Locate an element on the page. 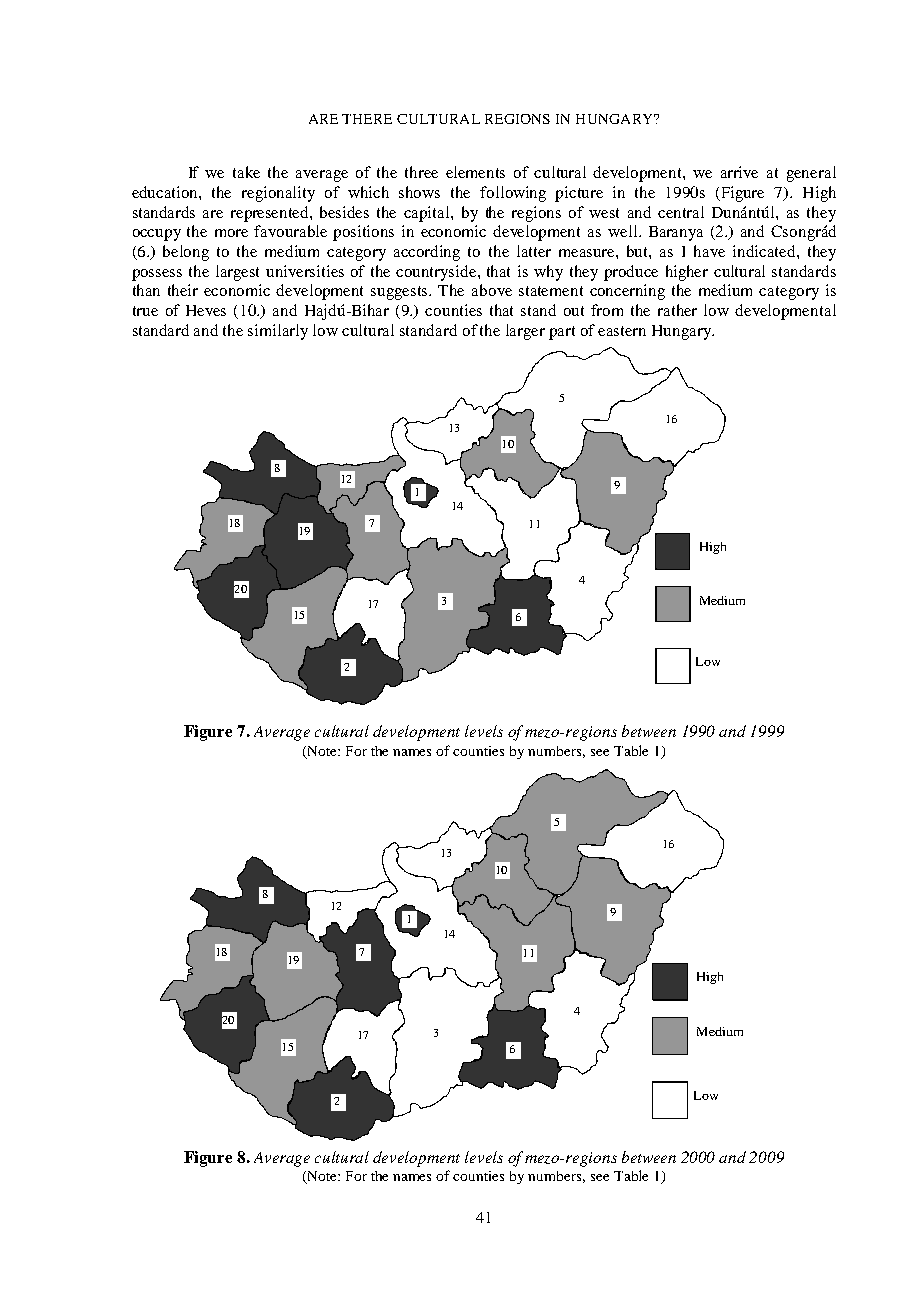 Image resolution: width=924 pixels, height=1308 pixels. have is located at coordinates (709, 251).
